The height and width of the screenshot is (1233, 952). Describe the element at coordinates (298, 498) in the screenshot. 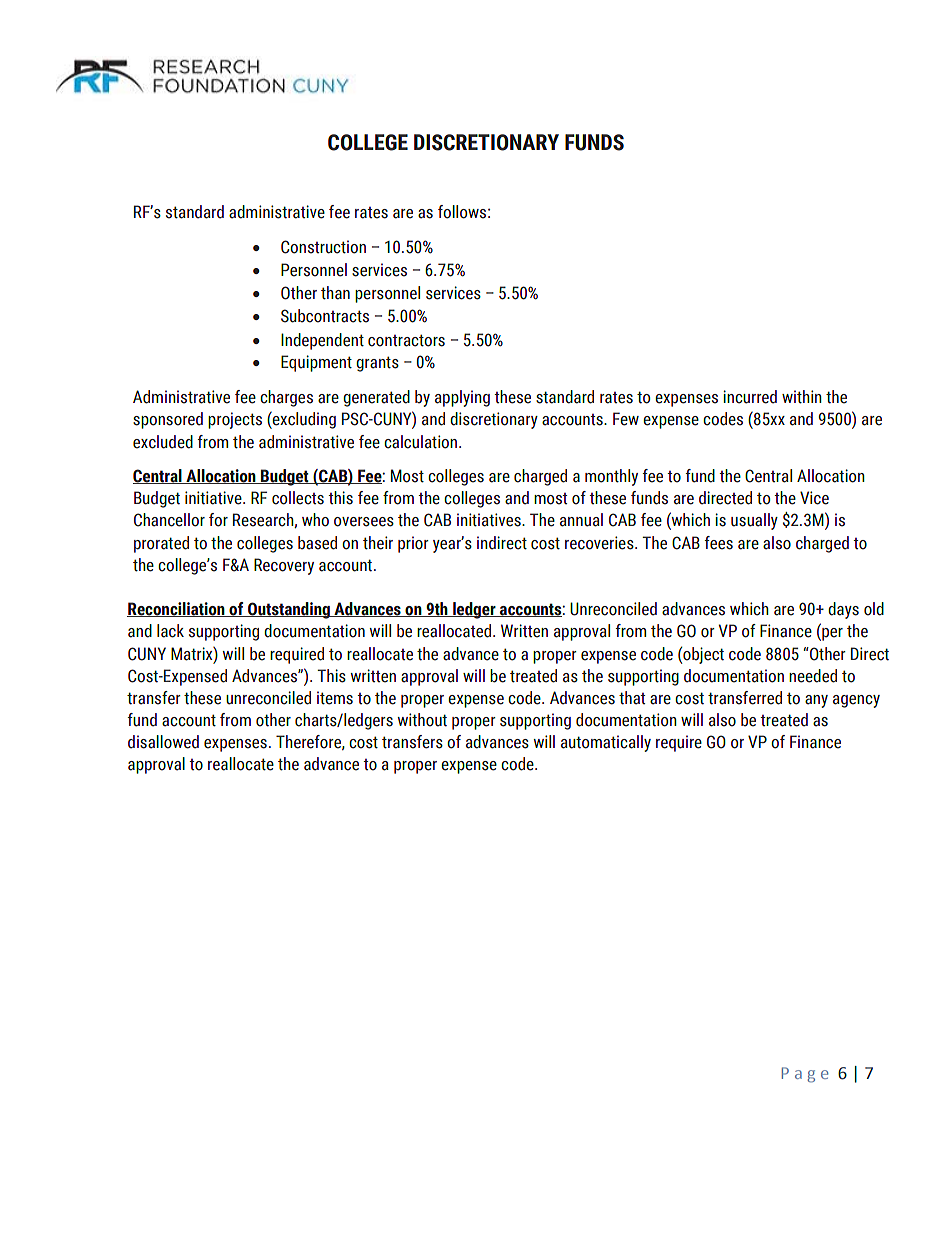

I see `collects` at that location.
